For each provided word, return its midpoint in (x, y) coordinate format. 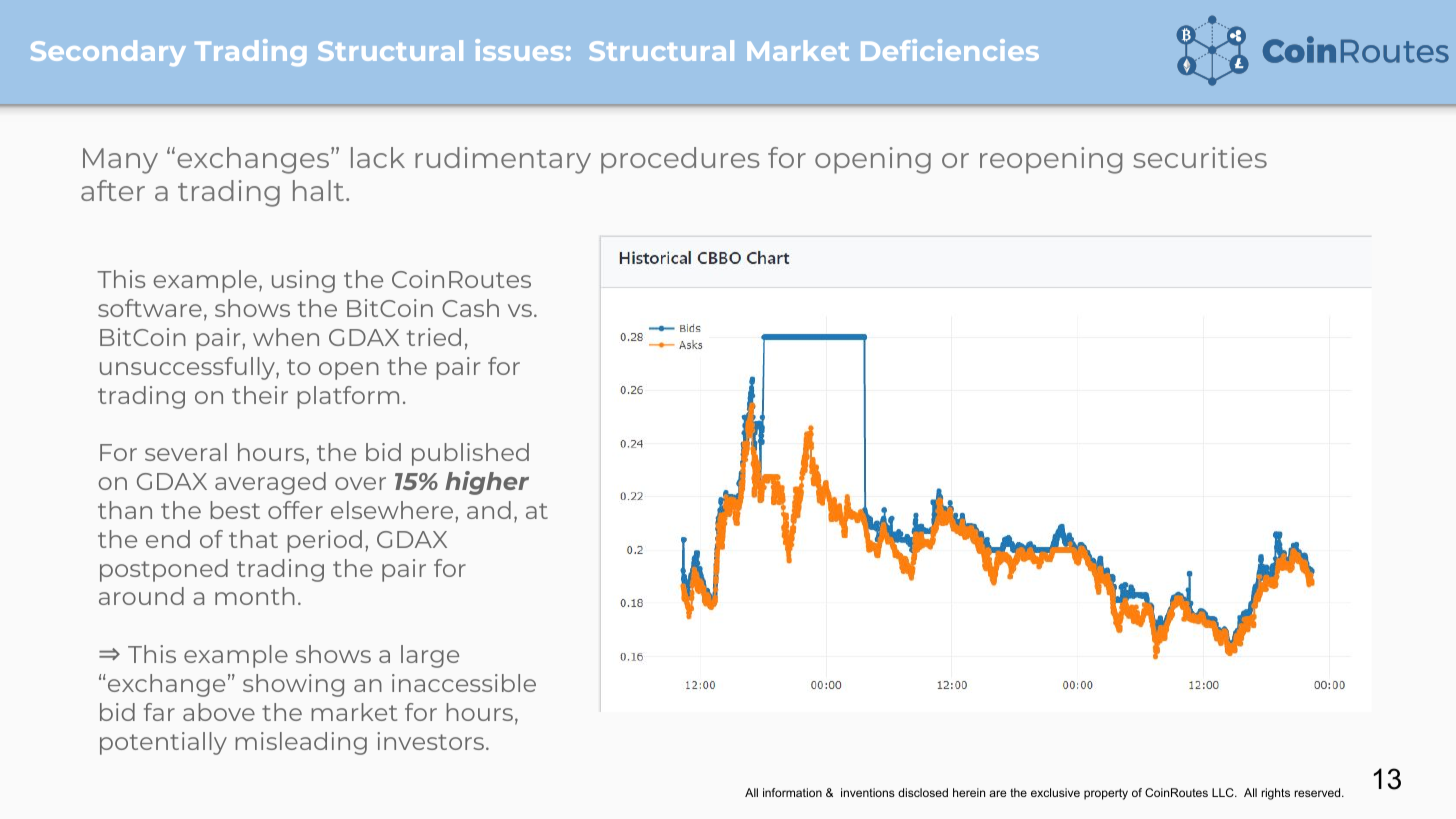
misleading (301, 743)
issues (519, 50)
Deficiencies (950, 50)
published (470, 454)
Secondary (108, 53)
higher (487, 483)
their (260, 395)
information (792, 792)
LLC (1224, 792)
